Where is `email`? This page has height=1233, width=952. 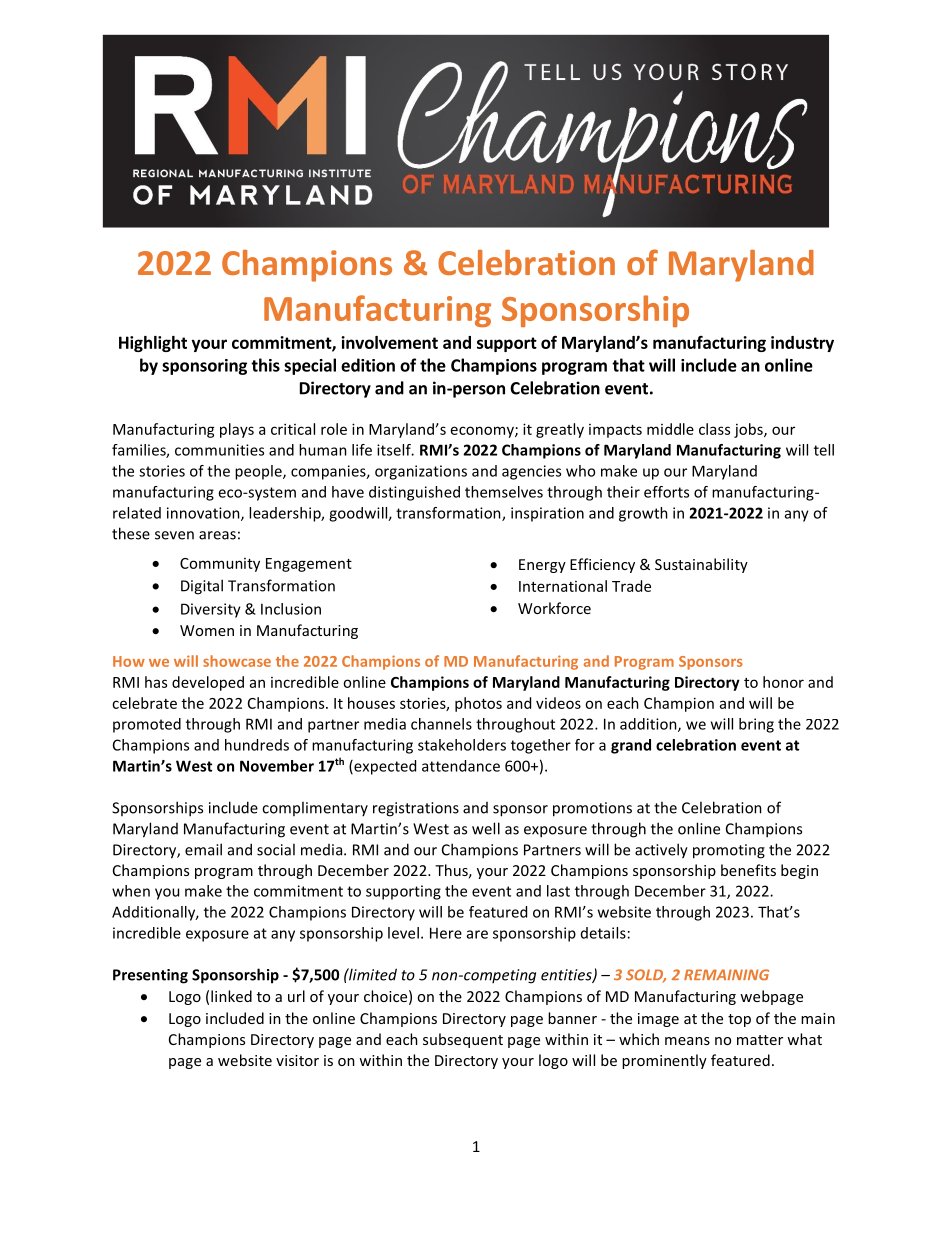
email is located at coordinates (203, 849).
